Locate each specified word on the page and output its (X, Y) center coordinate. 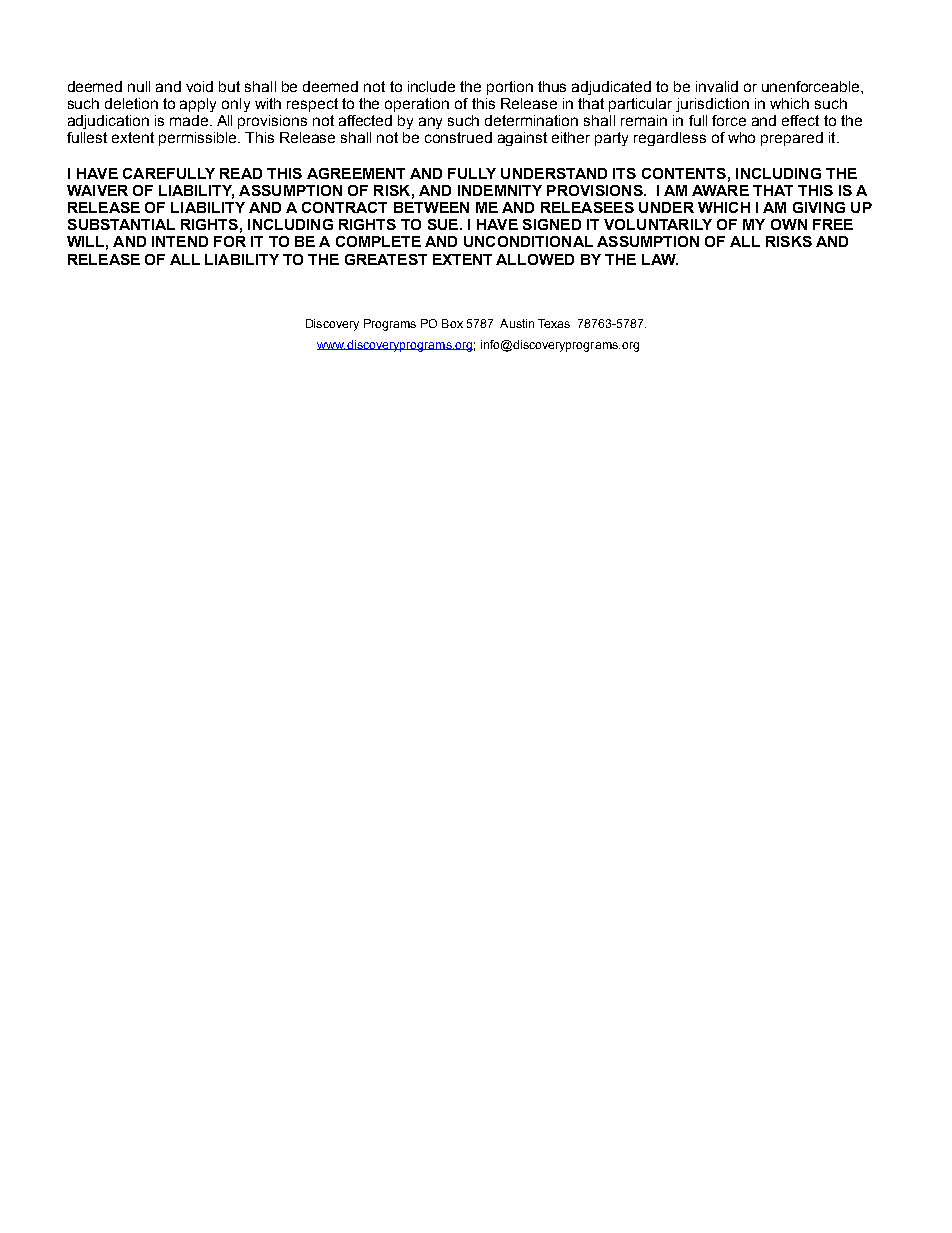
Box (452, 323)
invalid (717, 86)
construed (458, 137)
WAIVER (97, 190)
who (741, 137)
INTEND (180, 241)
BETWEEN (431, 207)
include (431, 86)
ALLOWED (535, 259)
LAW (660, 259)
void (199, 86)
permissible (199, 139)
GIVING (819, 207)
